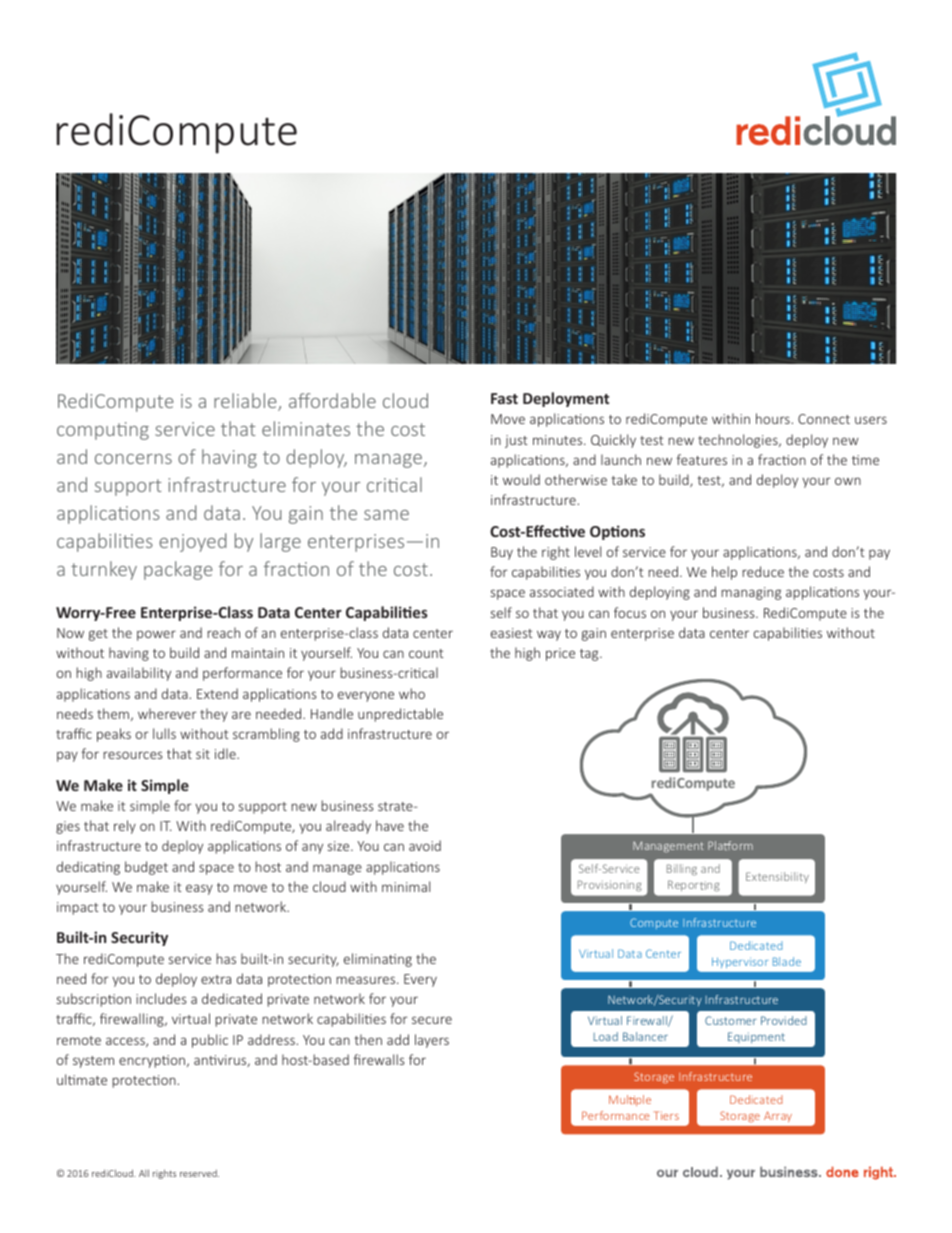 Image resolution: width=952 pixels, height=1233 pixels. I want to click on Extensibility, so click(777, 877).
